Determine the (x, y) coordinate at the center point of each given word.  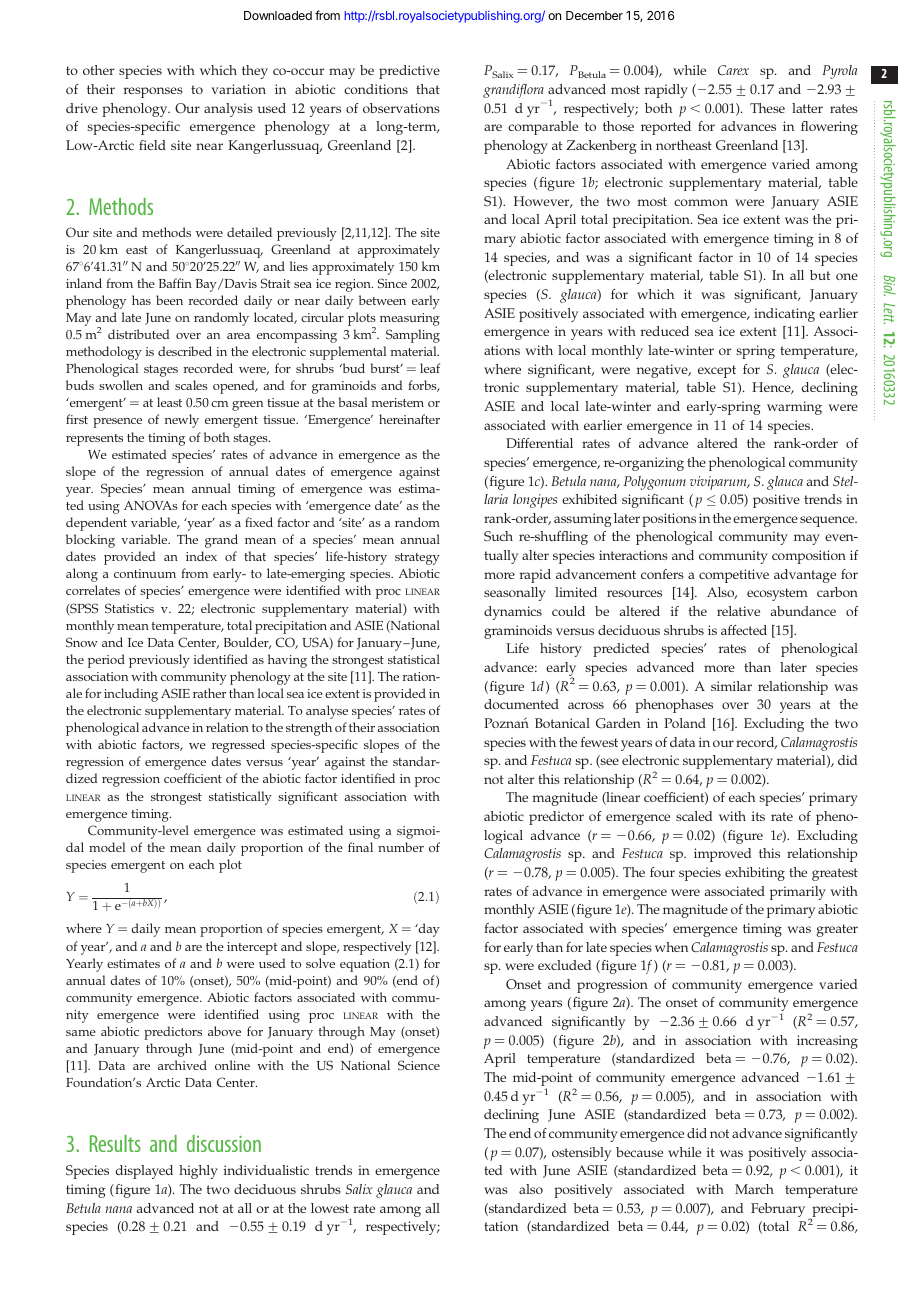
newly (182, 421)
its (758, 816)
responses (153, 92)
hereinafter (409, 419)
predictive (409, 72)
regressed (238, 746)
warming (794, 408)
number (401, 847)
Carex (733, 70)
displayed (144, 1172)
